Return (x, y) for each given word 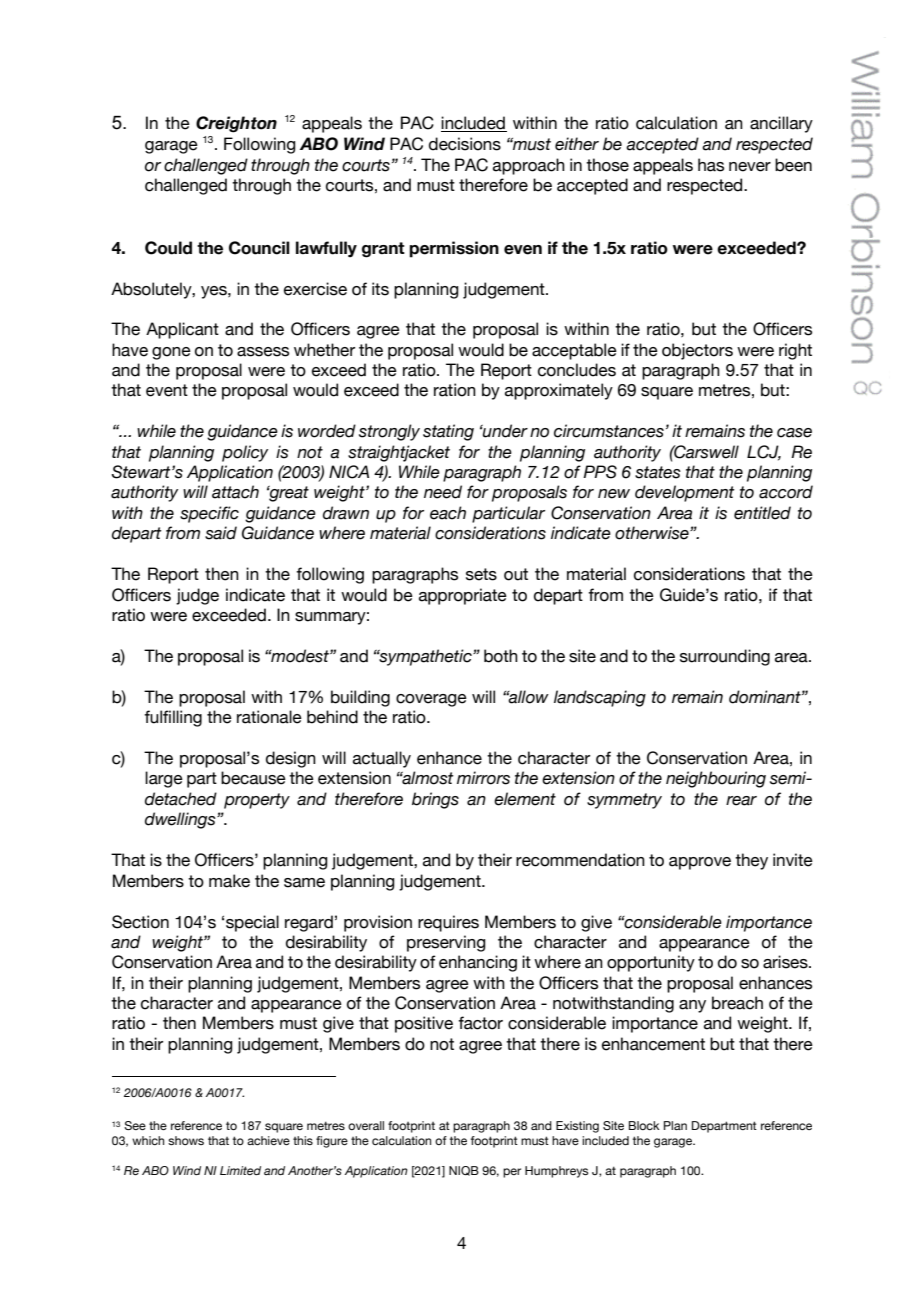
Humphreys (556, 1172)
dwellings (181, 820)
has (711, 165)
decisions (465, 144)
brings (435, 800)
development (685, 493)
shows (186, 1140)
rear (741, 801)
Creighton (236, 124)
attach (235, 492)
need (443, 492)
